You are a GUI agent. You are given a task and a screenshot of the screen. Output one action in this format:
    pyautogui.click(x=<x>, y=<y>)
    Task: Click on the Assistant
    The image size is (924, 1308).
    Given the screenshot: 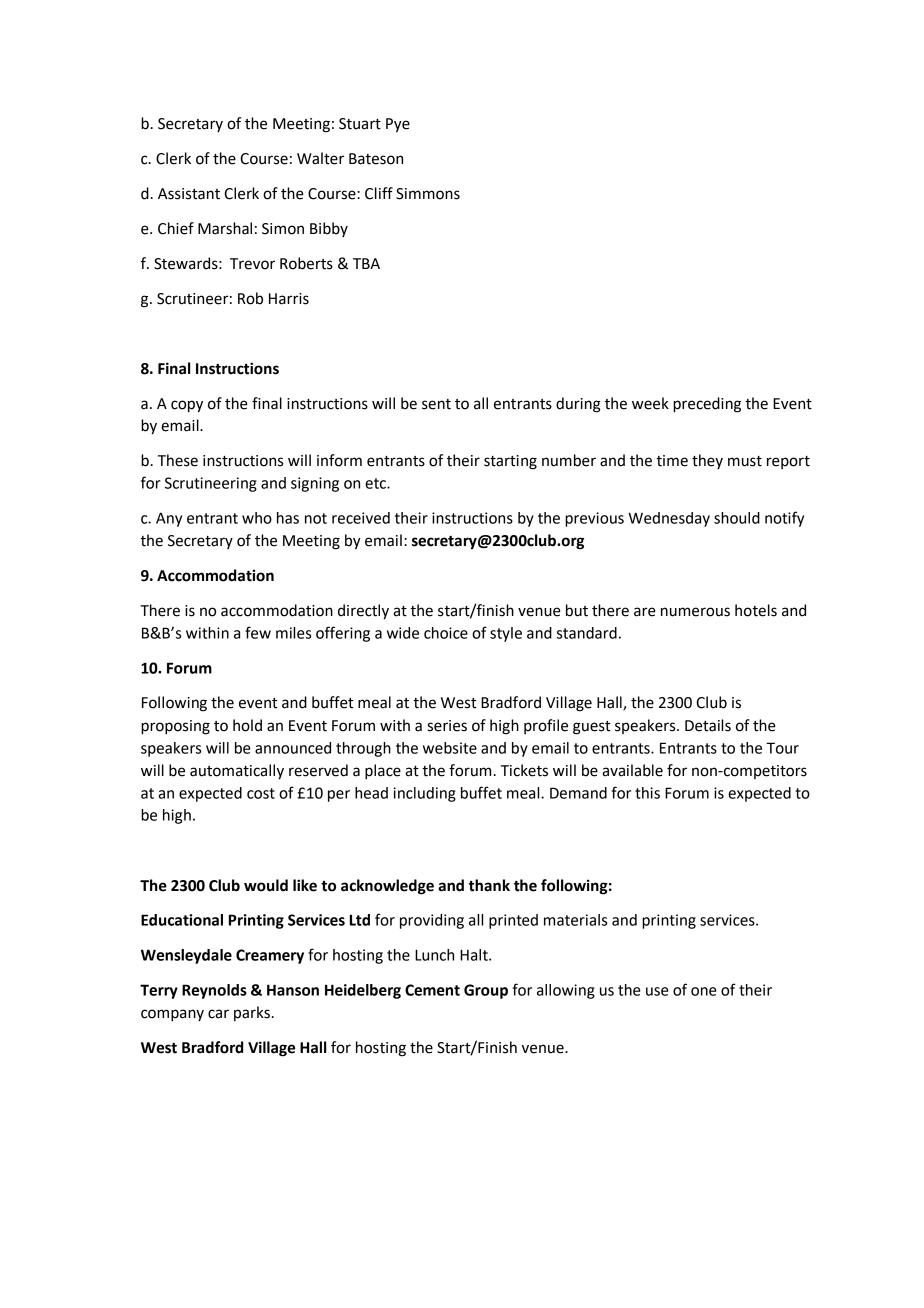 What is the action you would take?
    pyautogui.click(x=189, y=194)
